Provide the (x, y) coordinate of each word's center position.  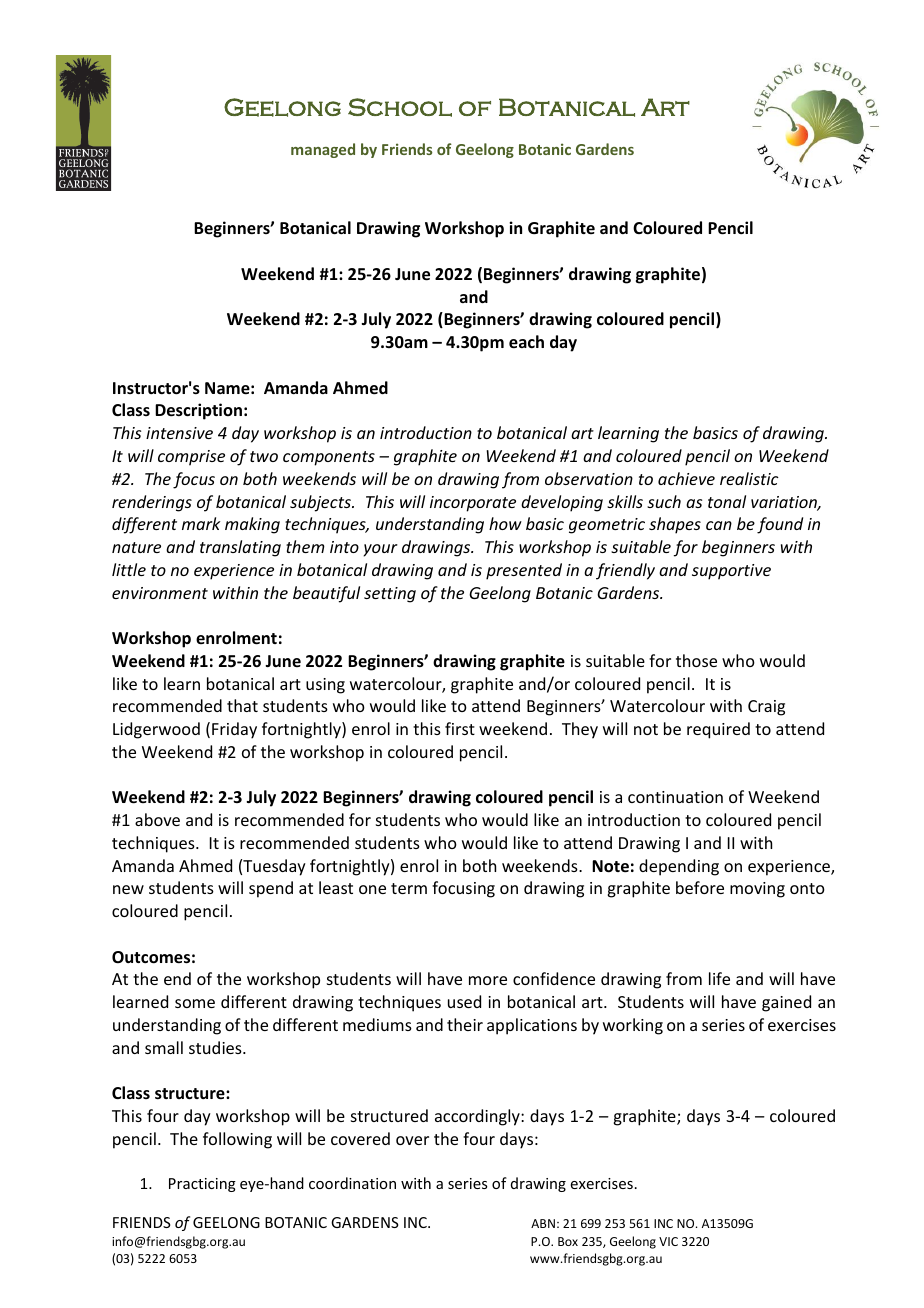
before (700, 887)
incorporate (473, 504)
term (409, 888)
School (400, 107)
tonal (727, 501)
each (526, 342)
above (157, 819)
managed (323, 150)
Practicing (202, 1185)
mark (201, 523)
